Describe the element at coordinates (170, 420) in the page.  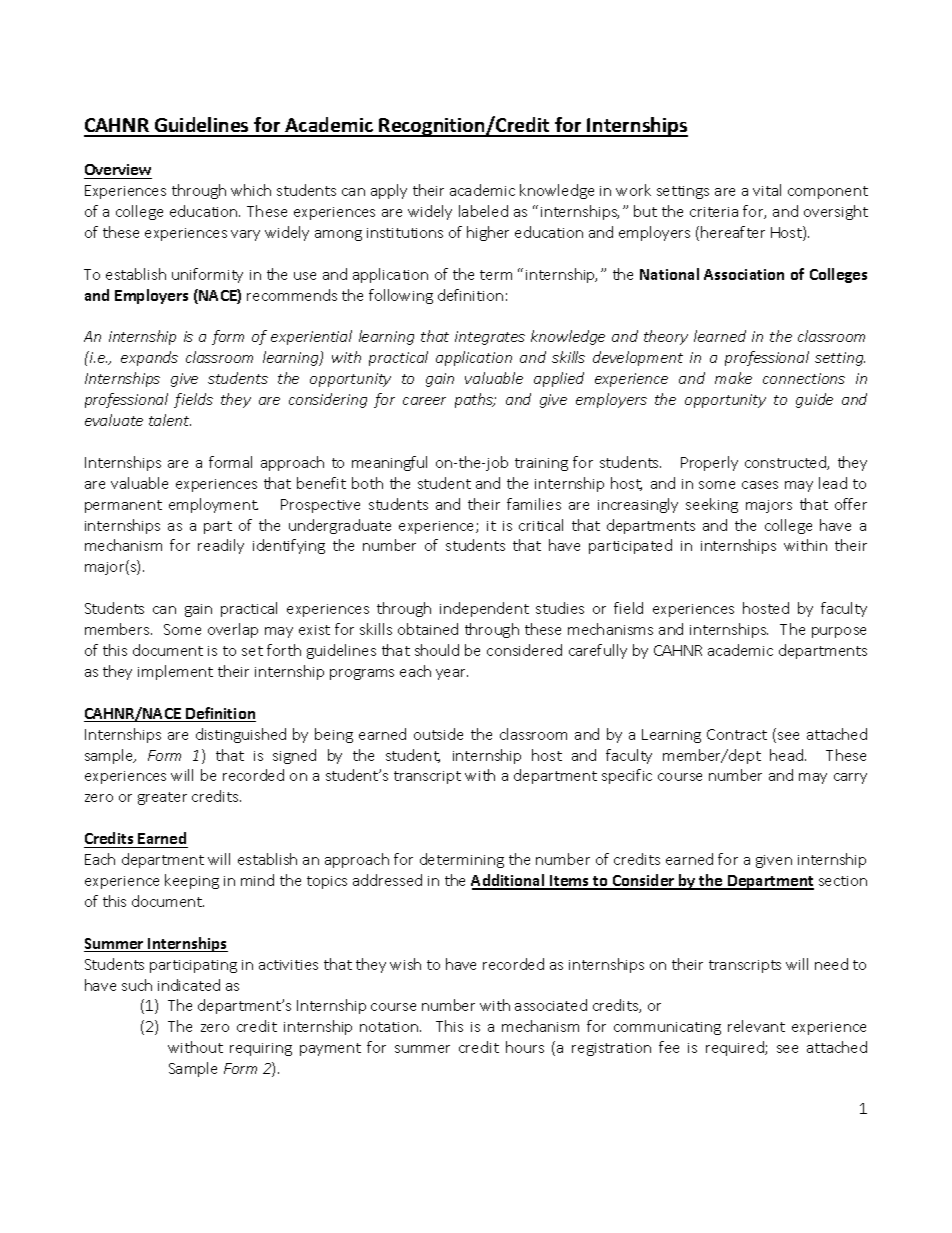
I see `talent` at that location.
